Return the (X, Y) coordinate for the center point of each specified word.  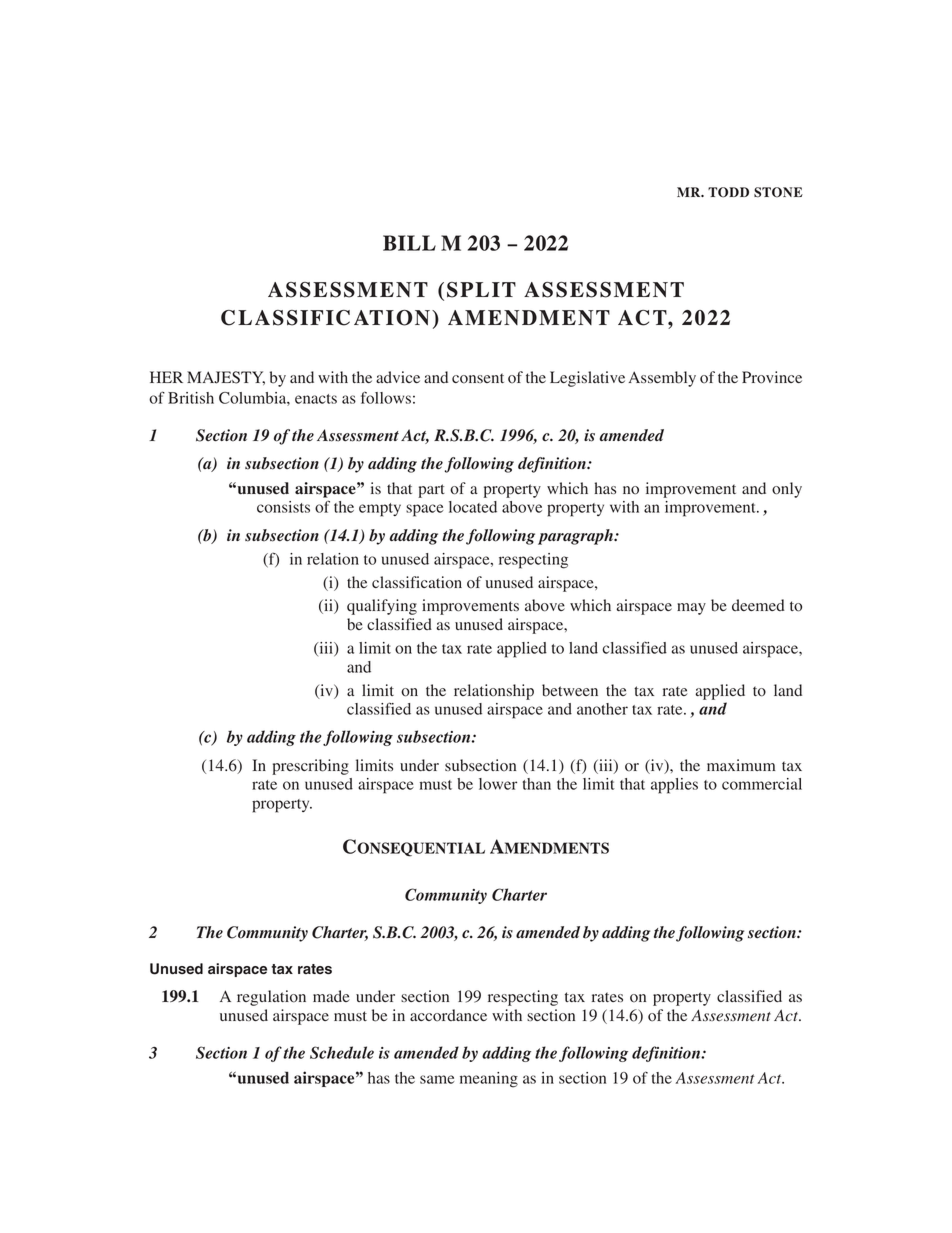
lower (498, 784)
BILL (409, 243)
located (473, 507)
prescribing (310, 767)
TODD (728, 192)
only (787, 490)
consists (283, 507)
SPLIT (481, 290)
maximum (741, 765)
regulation (271, 998)
